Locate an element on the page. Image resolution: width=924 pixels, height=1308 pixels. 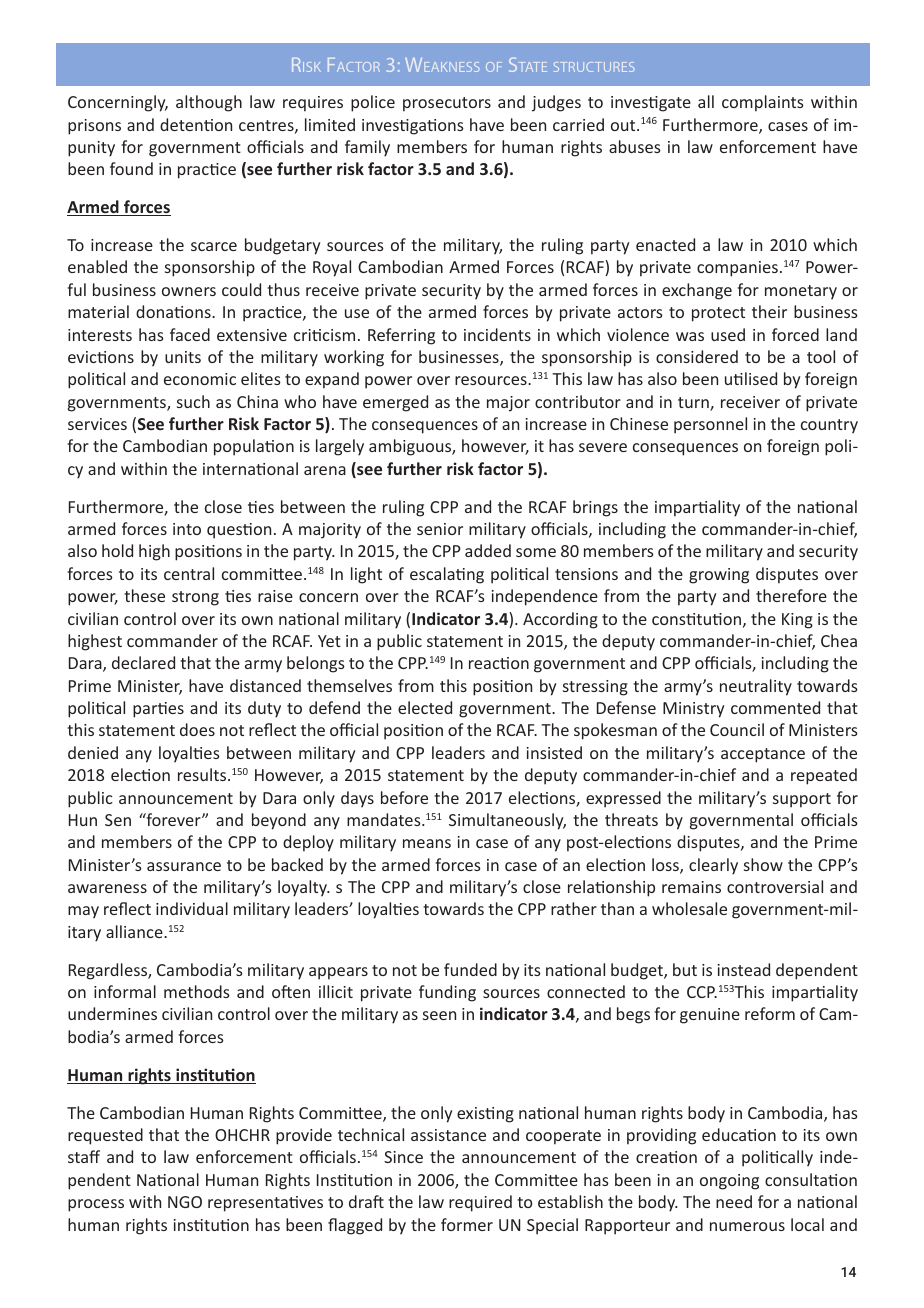
although is located at coordinates (209, 103).
